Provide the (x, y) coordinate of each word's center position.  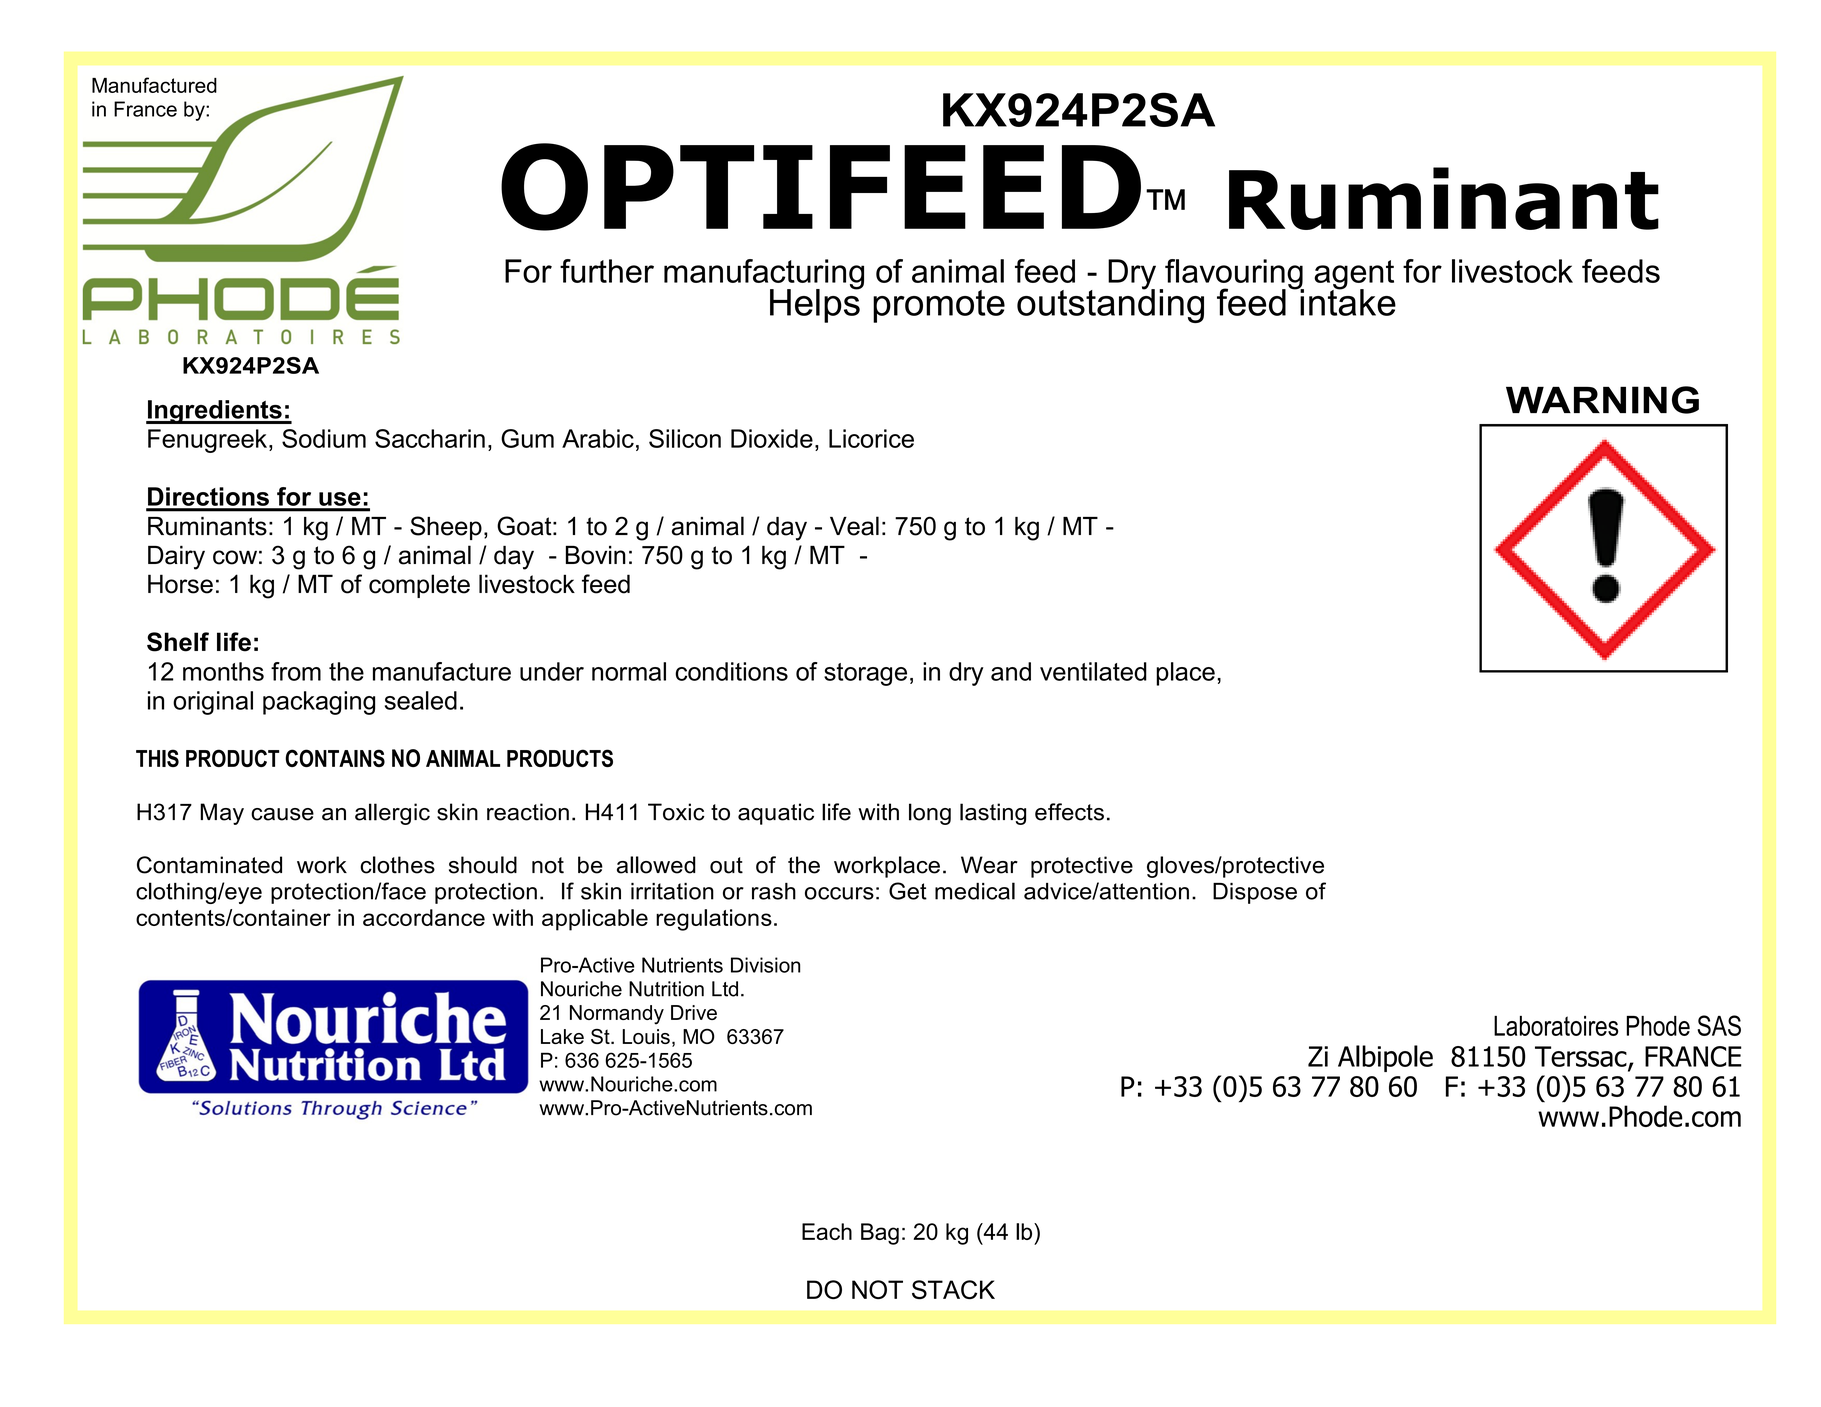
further (607, 271)
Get (908, 891)
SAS (1719, 1025)
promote (939, 306)
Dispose (1255, 893)
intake (1347, 301)
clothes (397, 865)
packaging (319, 703)
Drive (694, 1012)
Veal (854, 526)
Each (827, 1231)
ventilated (1093, 671)
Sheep (446, 528)
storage (865, 674)
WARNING (1602, 400)
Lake (562, 1036)
